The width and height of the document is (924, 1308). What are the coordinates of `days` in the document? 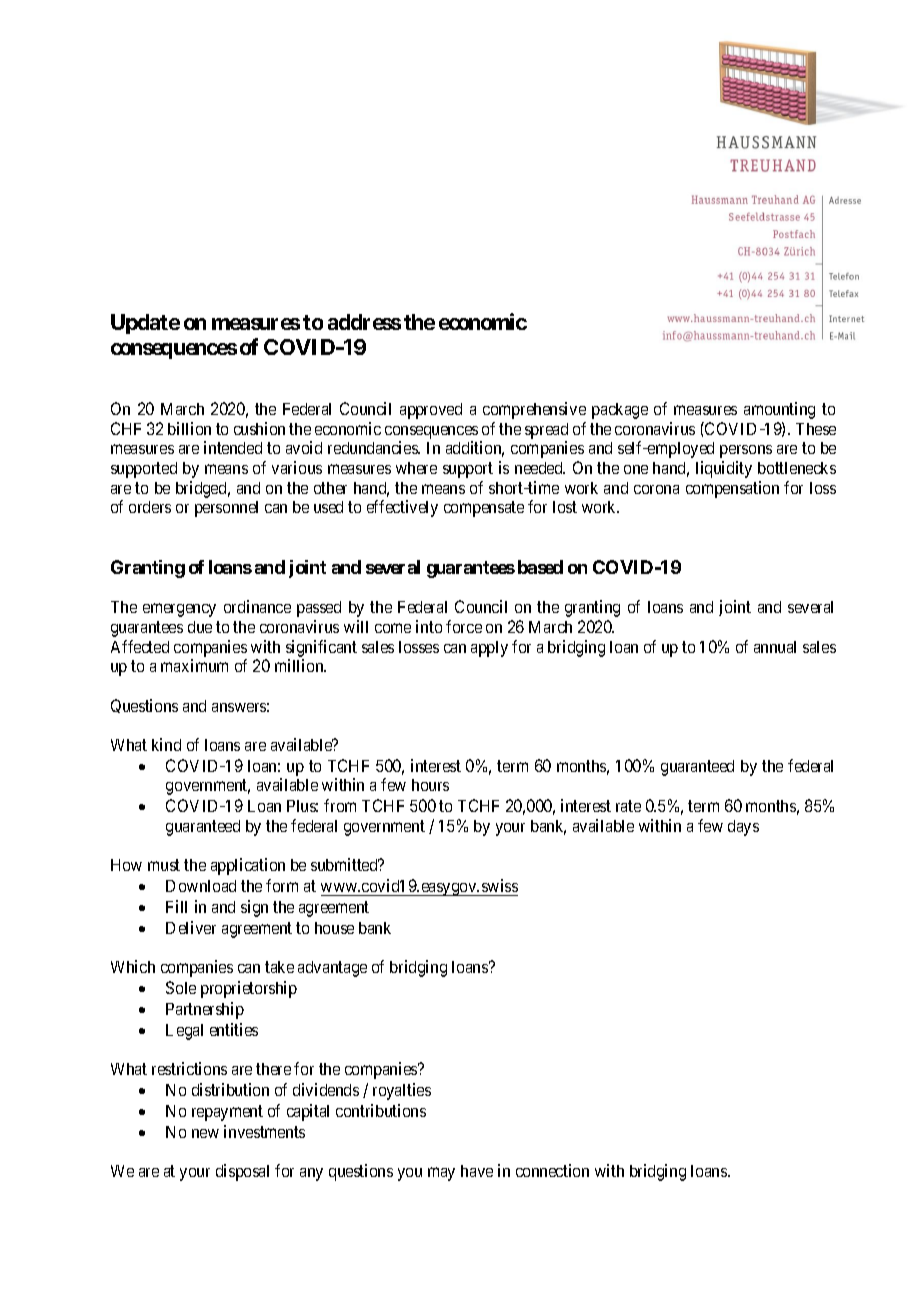 It's located at (743, 828).
